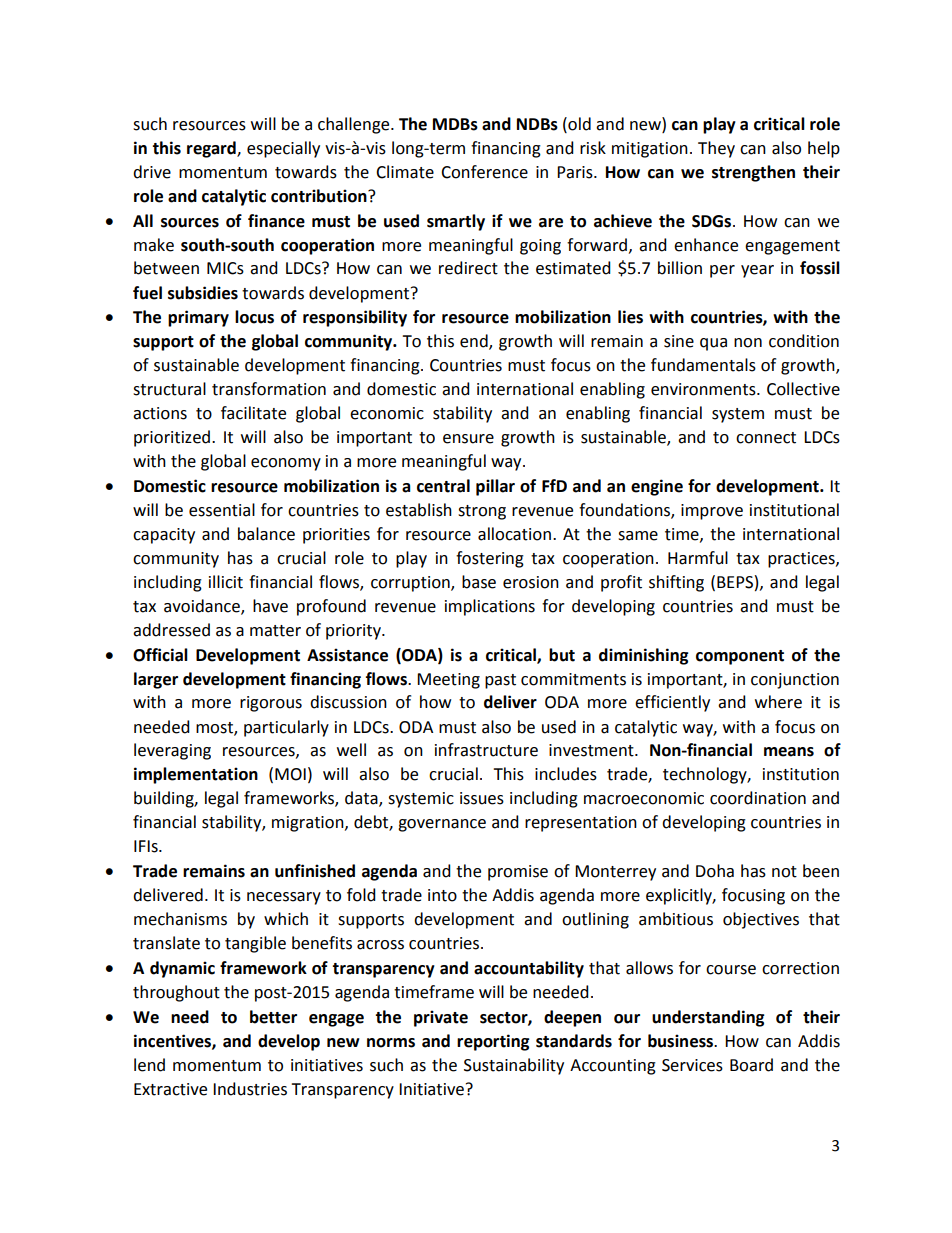 The image size is (952, 1233). What do you see at coordinates (758, 798) in the screenshot?
I see `coordination` at bounding box center [758, 798].
